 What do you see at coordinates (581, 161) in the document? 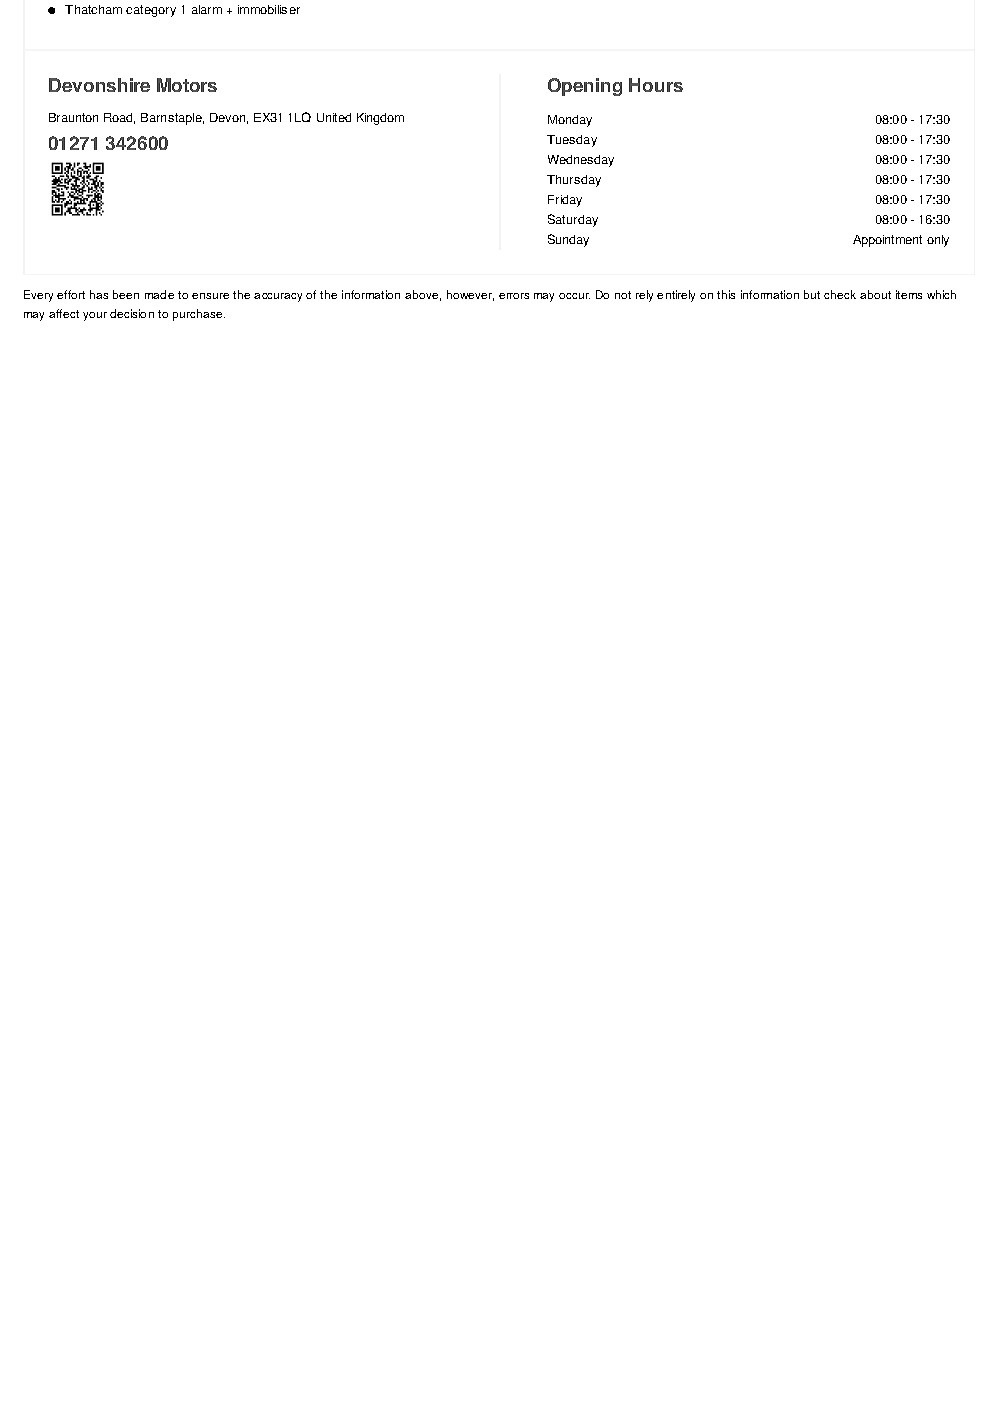
I see `Wednesday` at bounding box center [581, 161].
